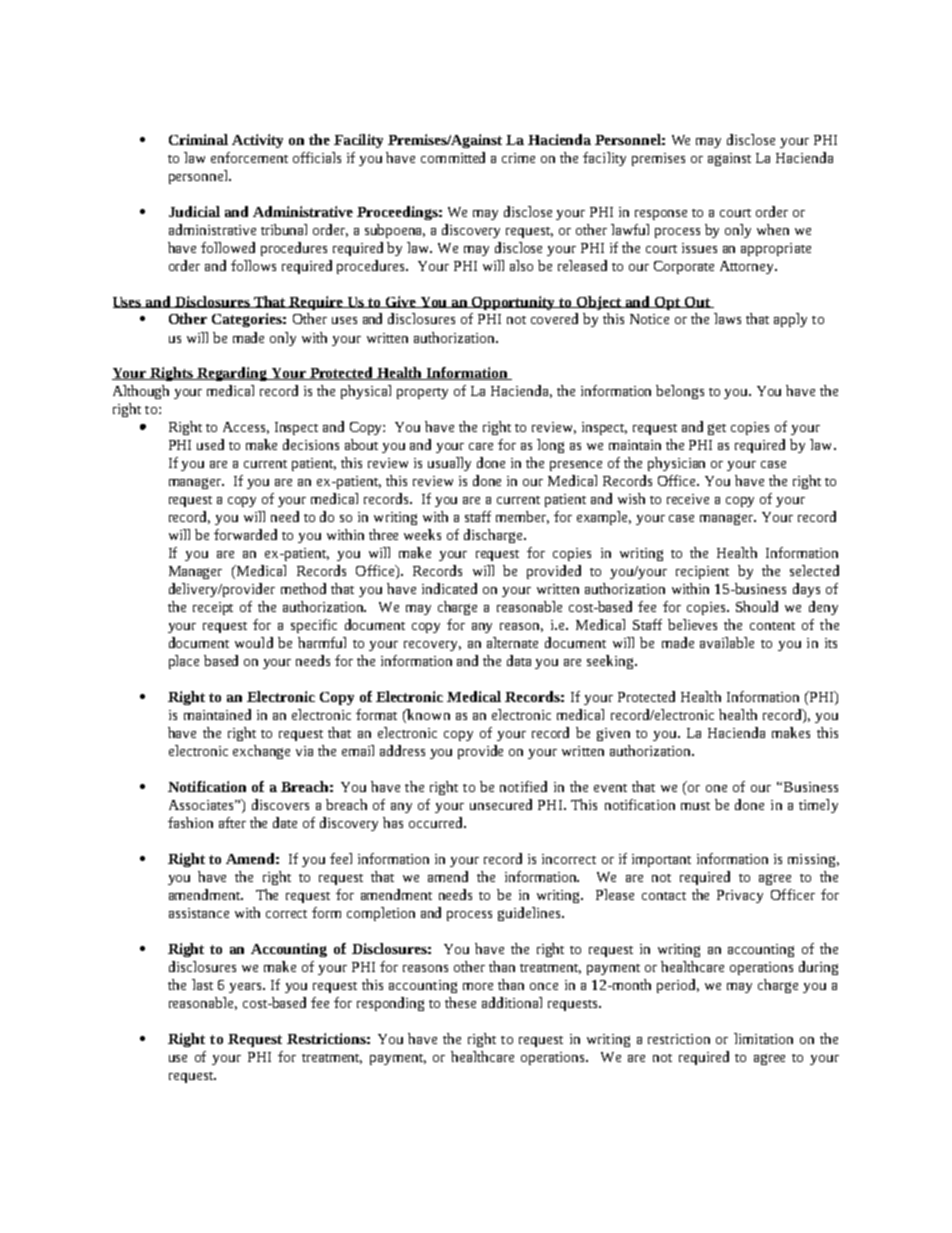 This screenshot has width=952, height=1233. I want to click on these, so click(460, 1002).
